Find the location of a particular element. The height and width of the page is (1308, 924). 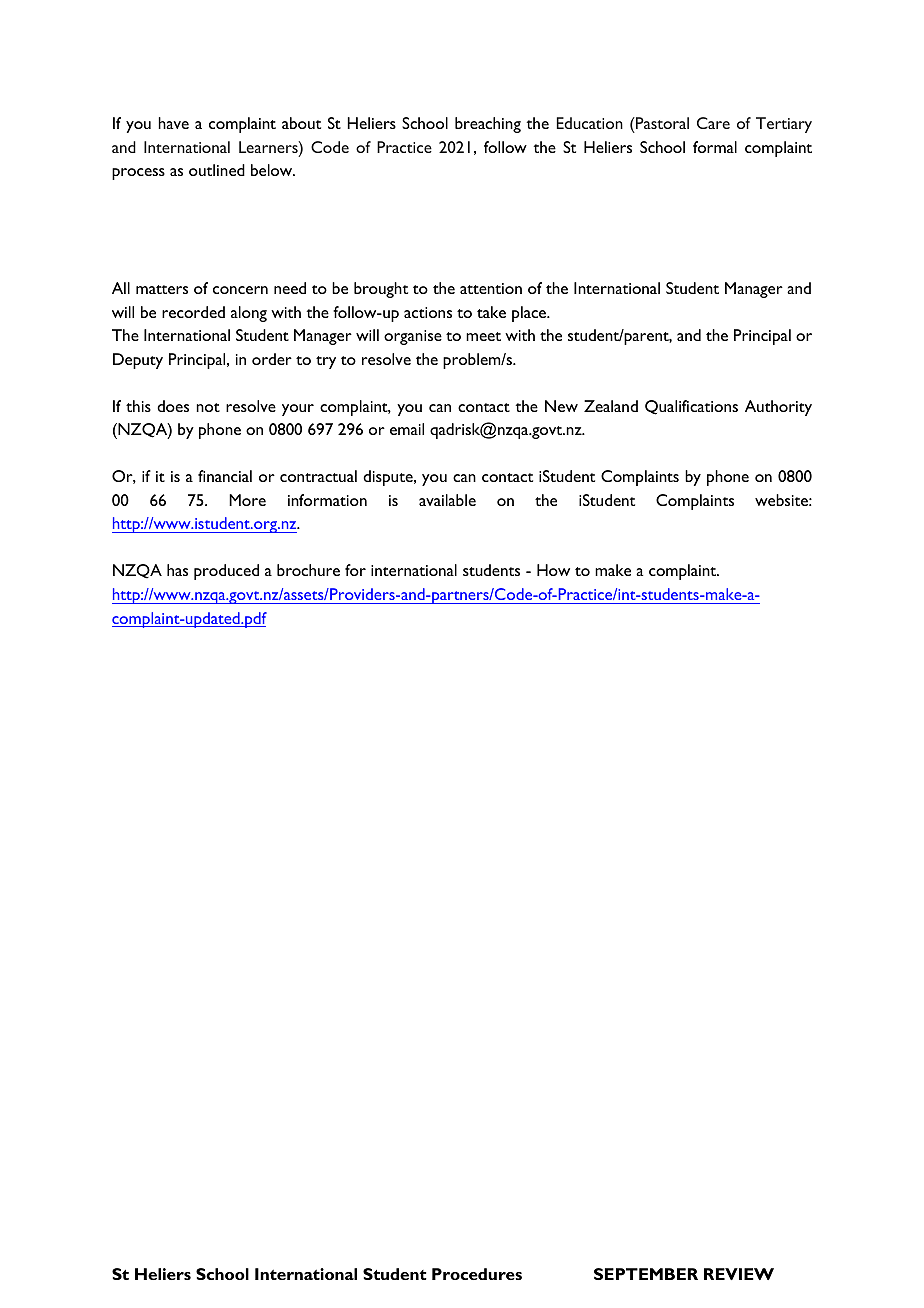

Authority is located at coordinates (778, 408).
